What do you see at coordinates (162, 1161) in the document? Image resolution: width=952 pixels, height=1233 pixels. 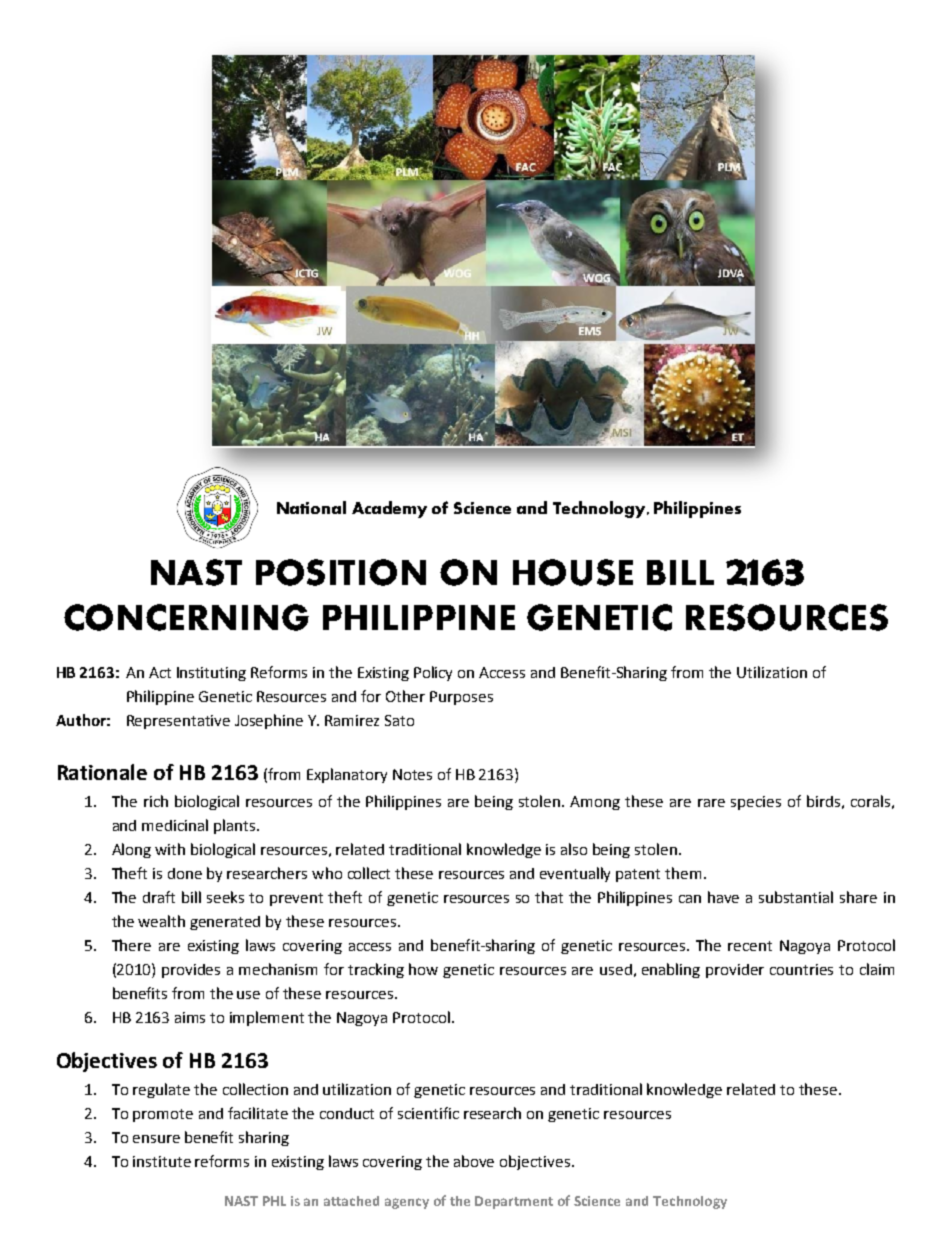 I see `institute` at bounding box center [162, 1161].
